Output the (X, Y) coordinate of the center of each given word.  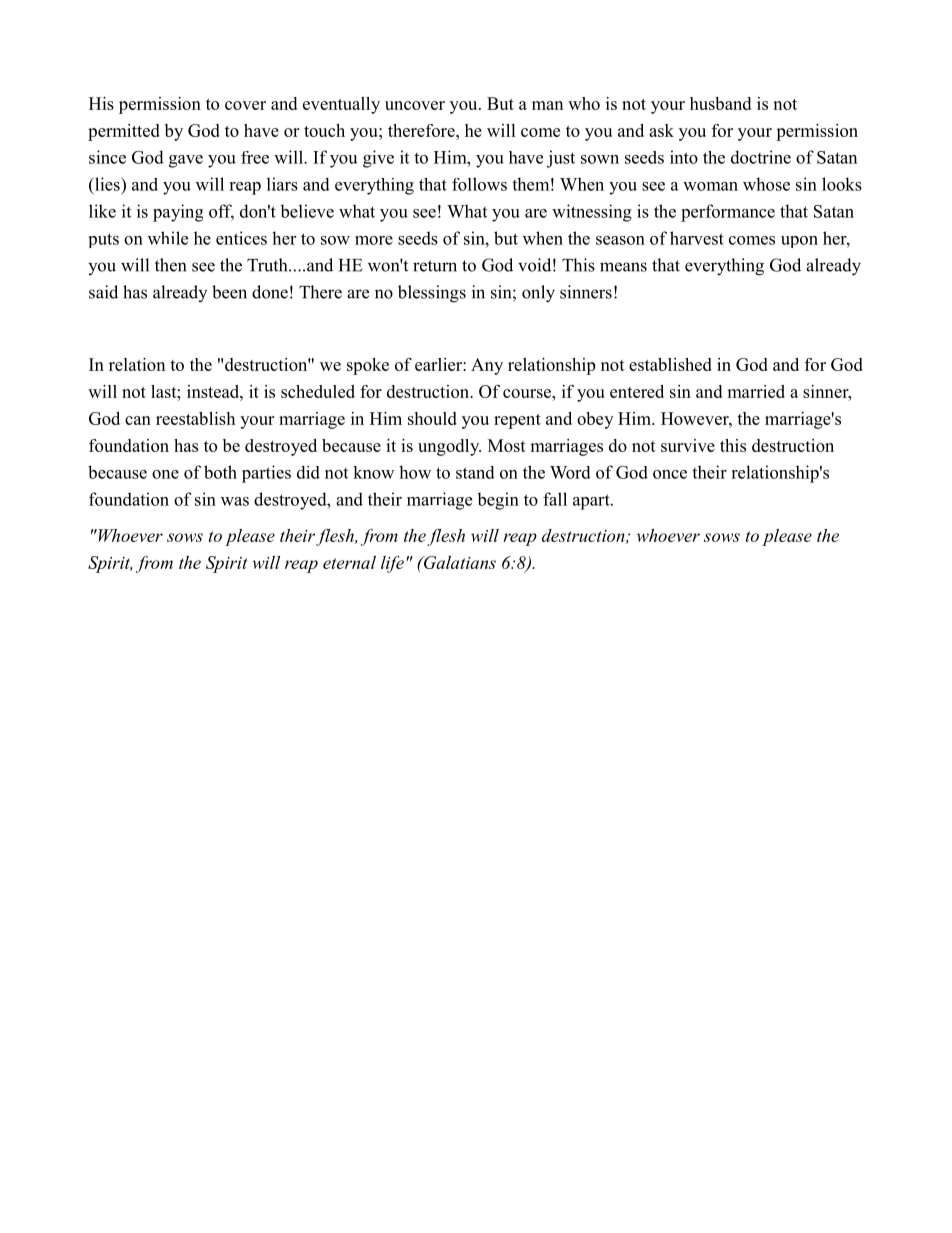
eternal (349, 562)
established (670, 364)
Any (487, 366)
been (229, 292)
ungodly (449, 447)
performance (728, 213)
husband (720, 103)
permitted (124, 132)
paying (178, 213)
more (374, 240)
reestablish (195, 418)
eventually (341, 105)
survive (688, 445)
